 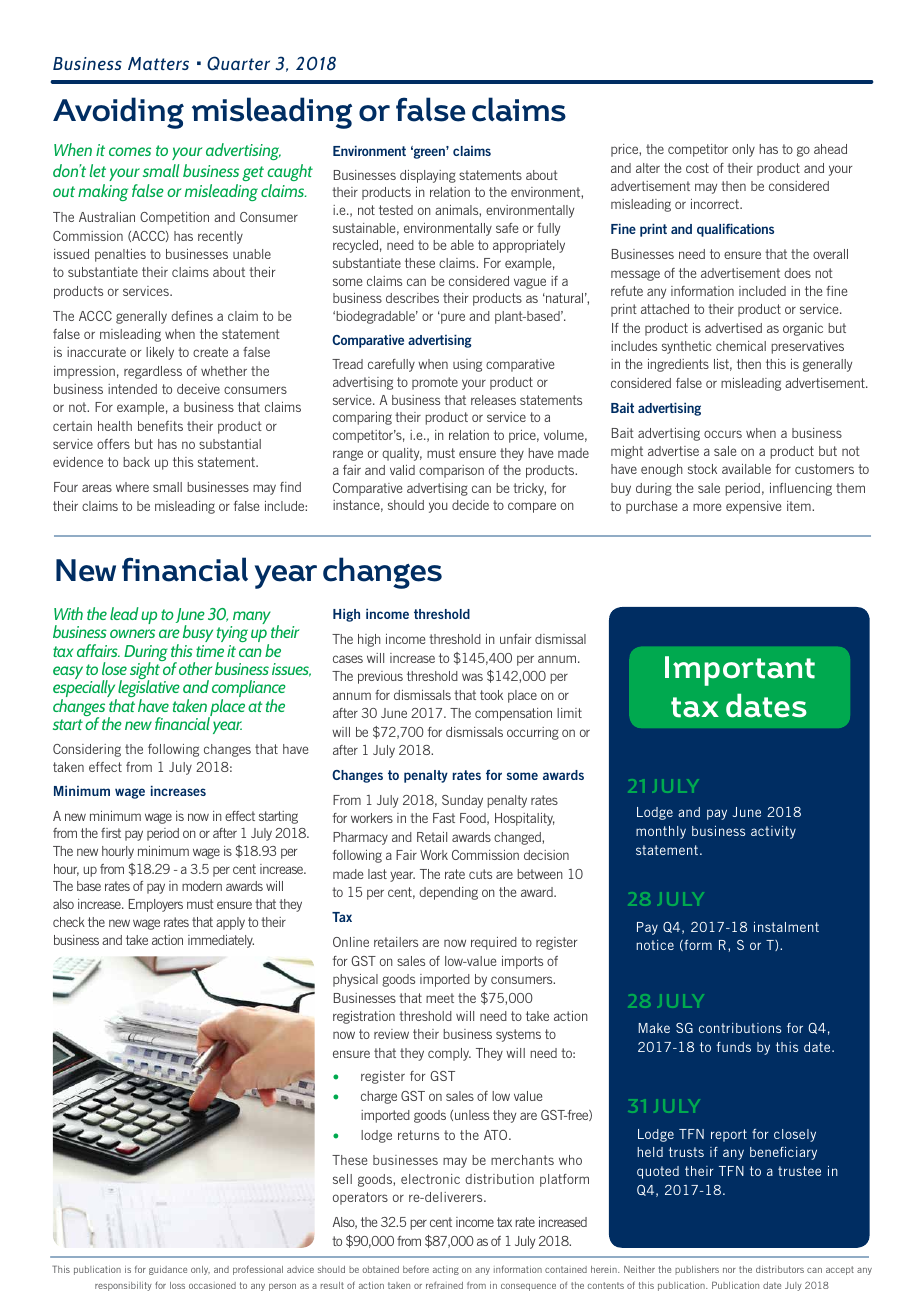 I want to click on Important, so click(x=740, y=671).
